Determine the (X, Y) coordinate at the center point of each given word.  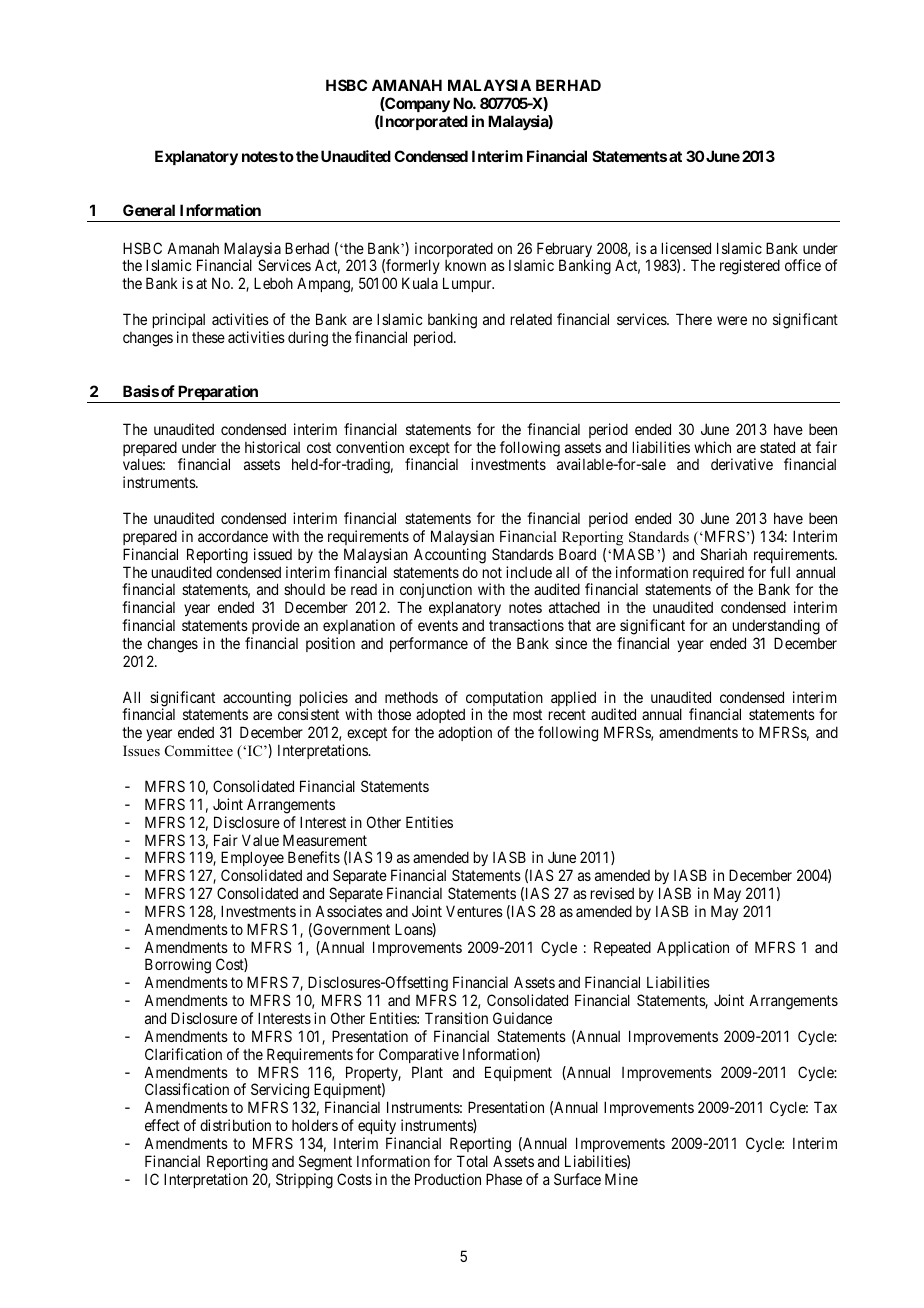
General (149, 210)
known (465, 265)
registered (750, 267)
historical (272, 447)
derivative (742, 464)
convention (370, 447)
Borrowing (178, 967)
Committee (199, 751)
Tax (825, 1107)
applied (573, 698)
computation (503, 700)
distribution (235, 1125)
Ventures (474, 911)
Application (693, 948)
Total (472, 1161)
